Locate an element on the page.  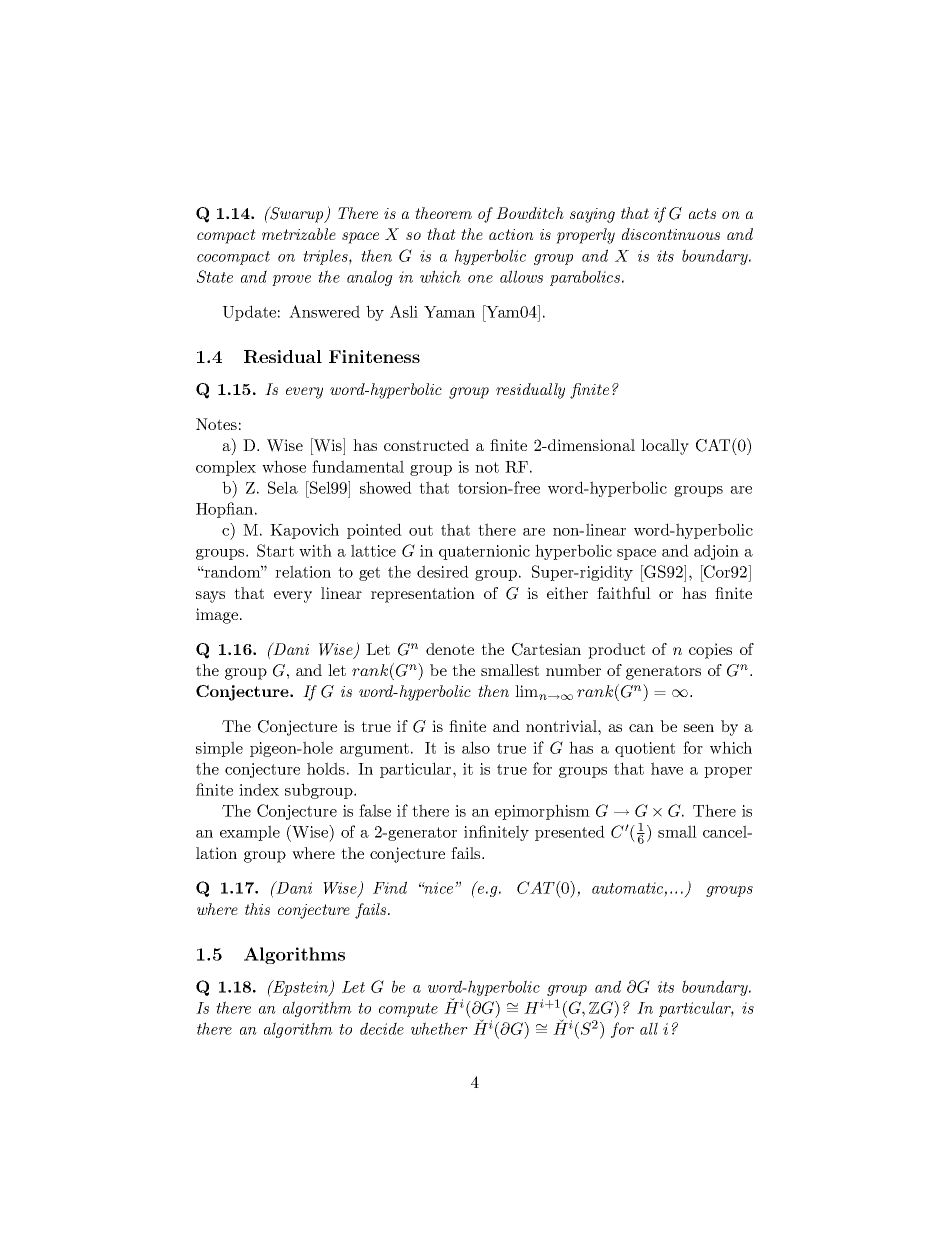
constructed is located at coordinates (426, 445).
